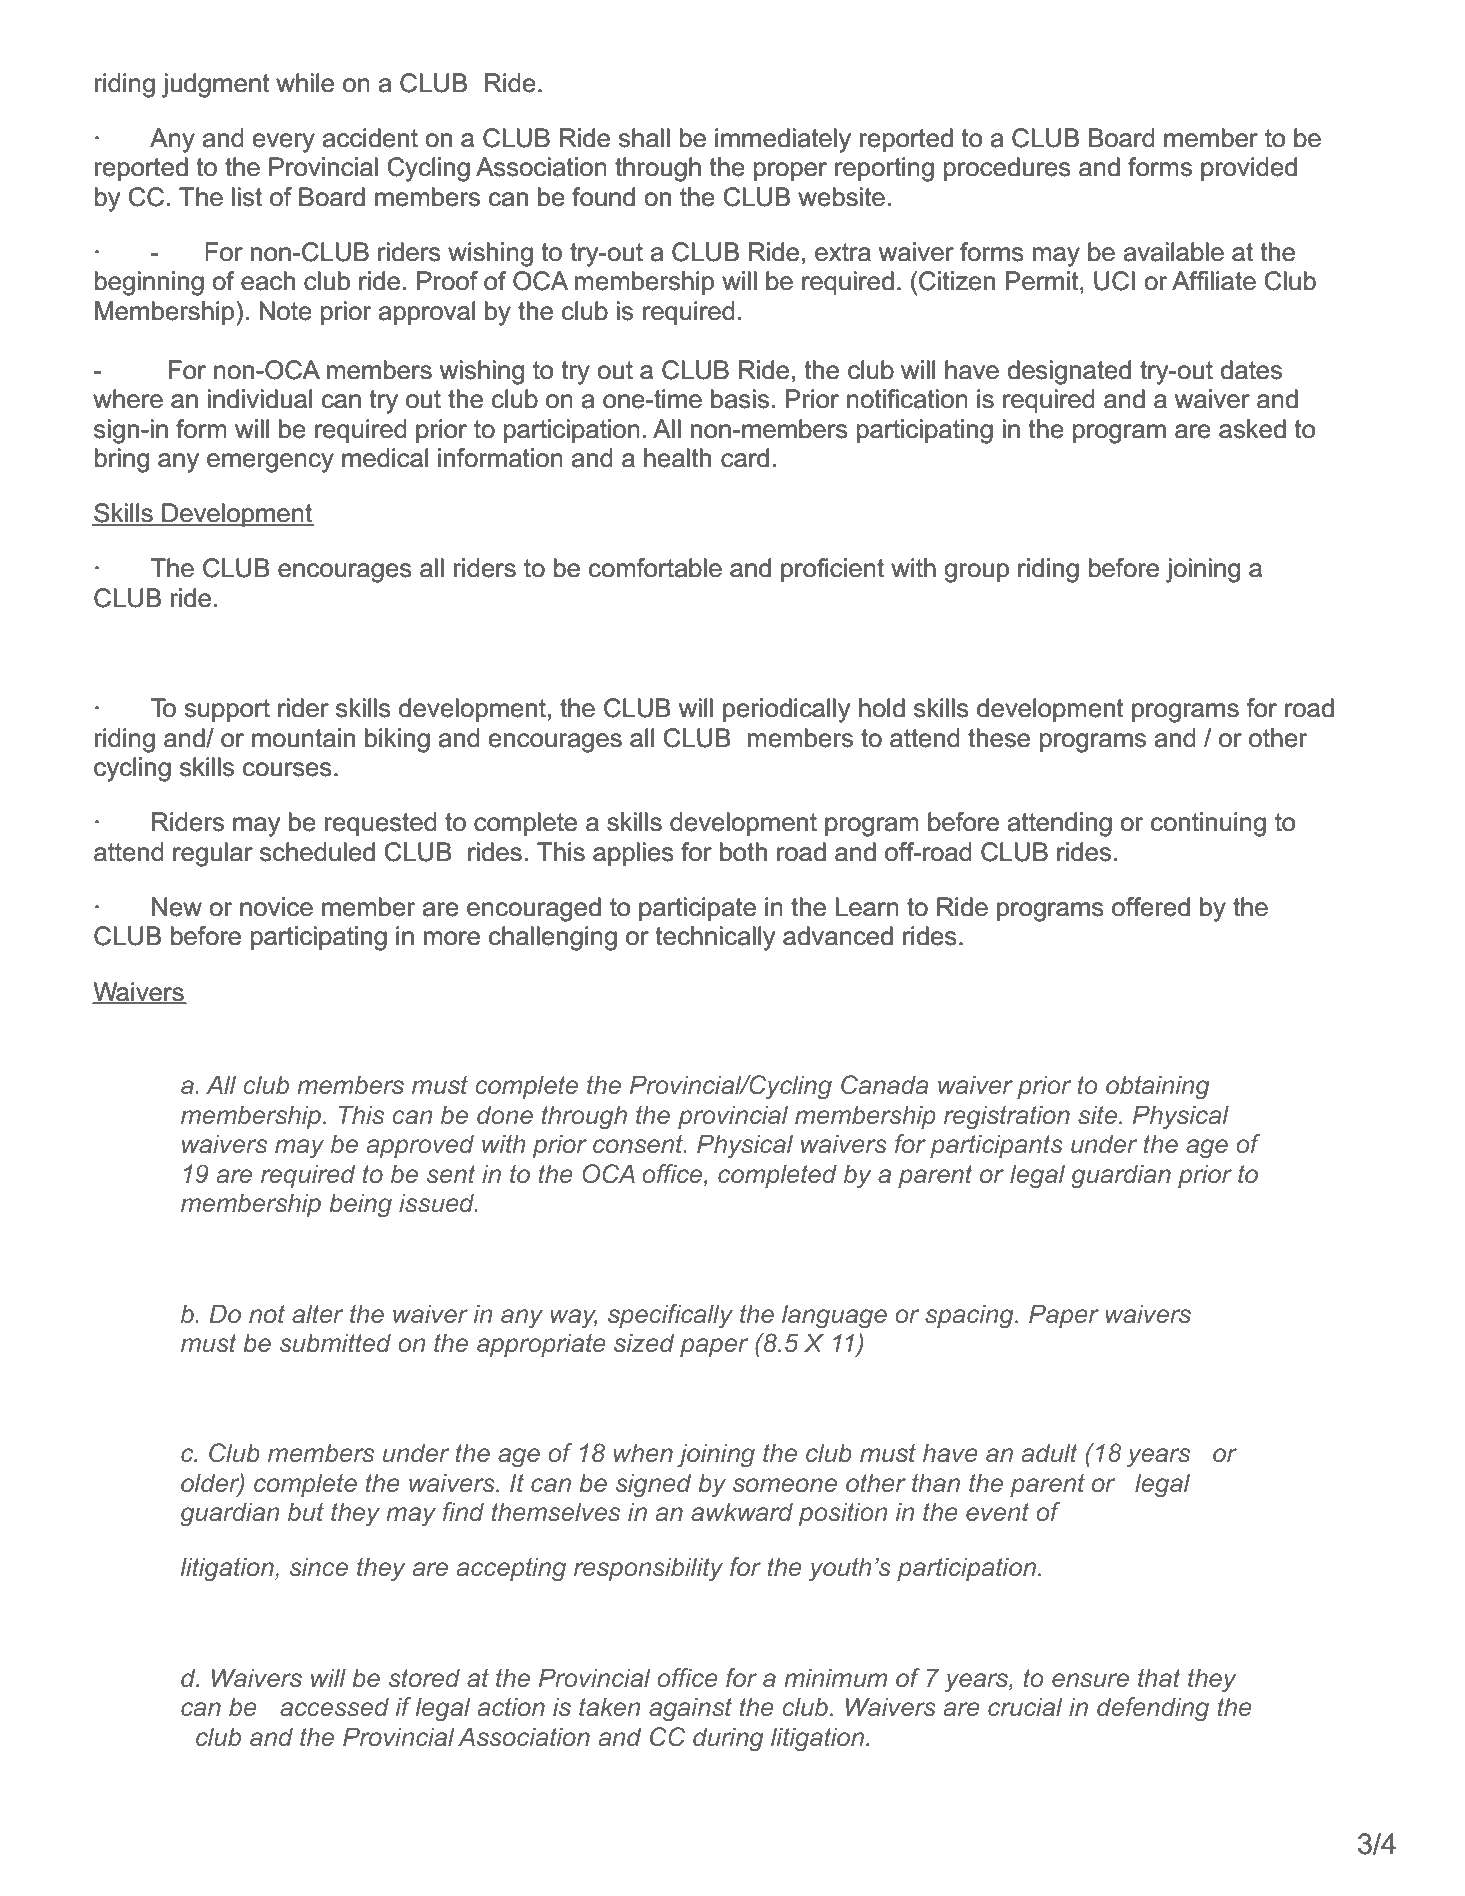 The image size is (1465, 1896). I want to click on spacing, so click(970, 1316).
